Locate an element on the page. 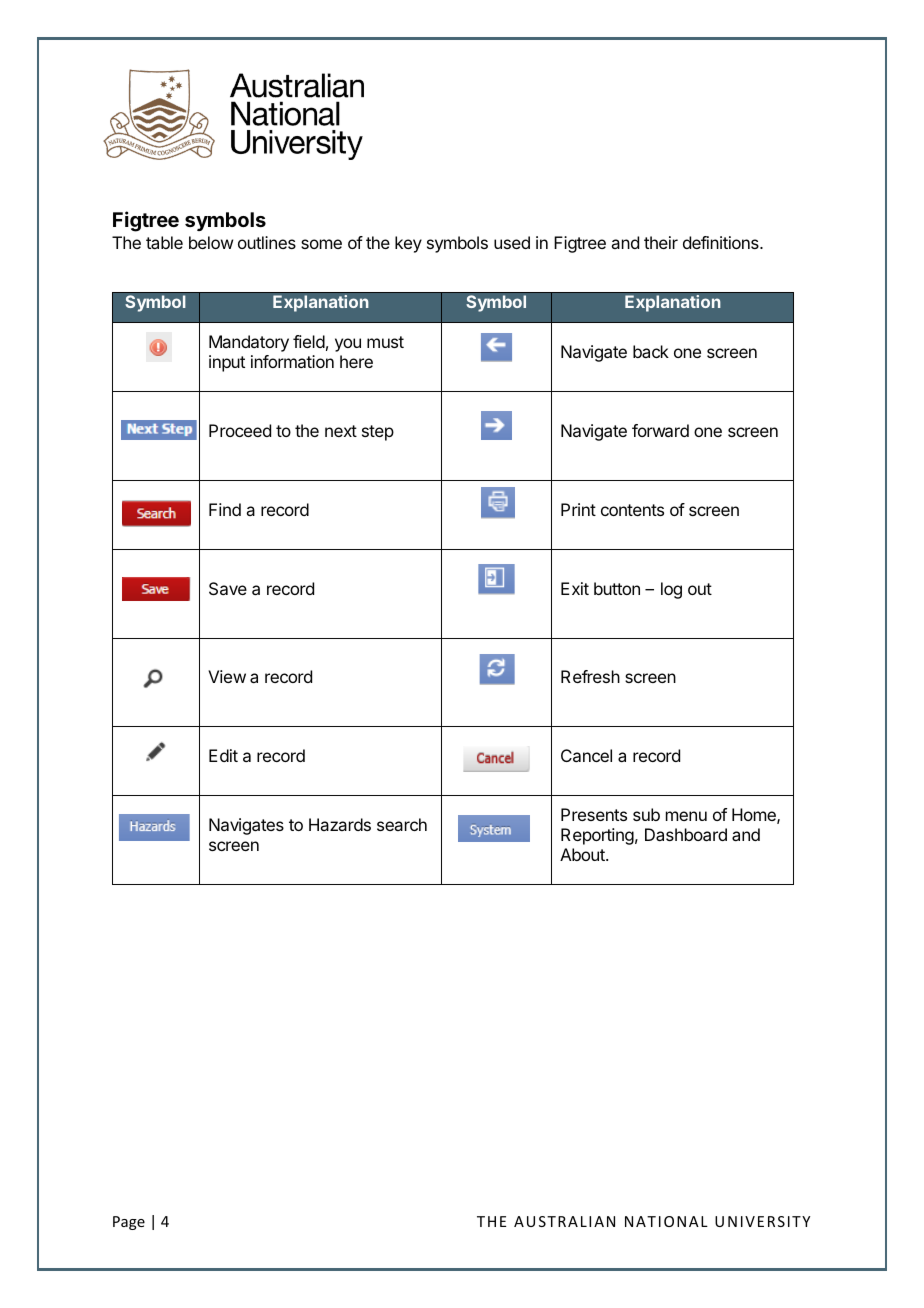  Exit is located at coordinates (575, 588).
